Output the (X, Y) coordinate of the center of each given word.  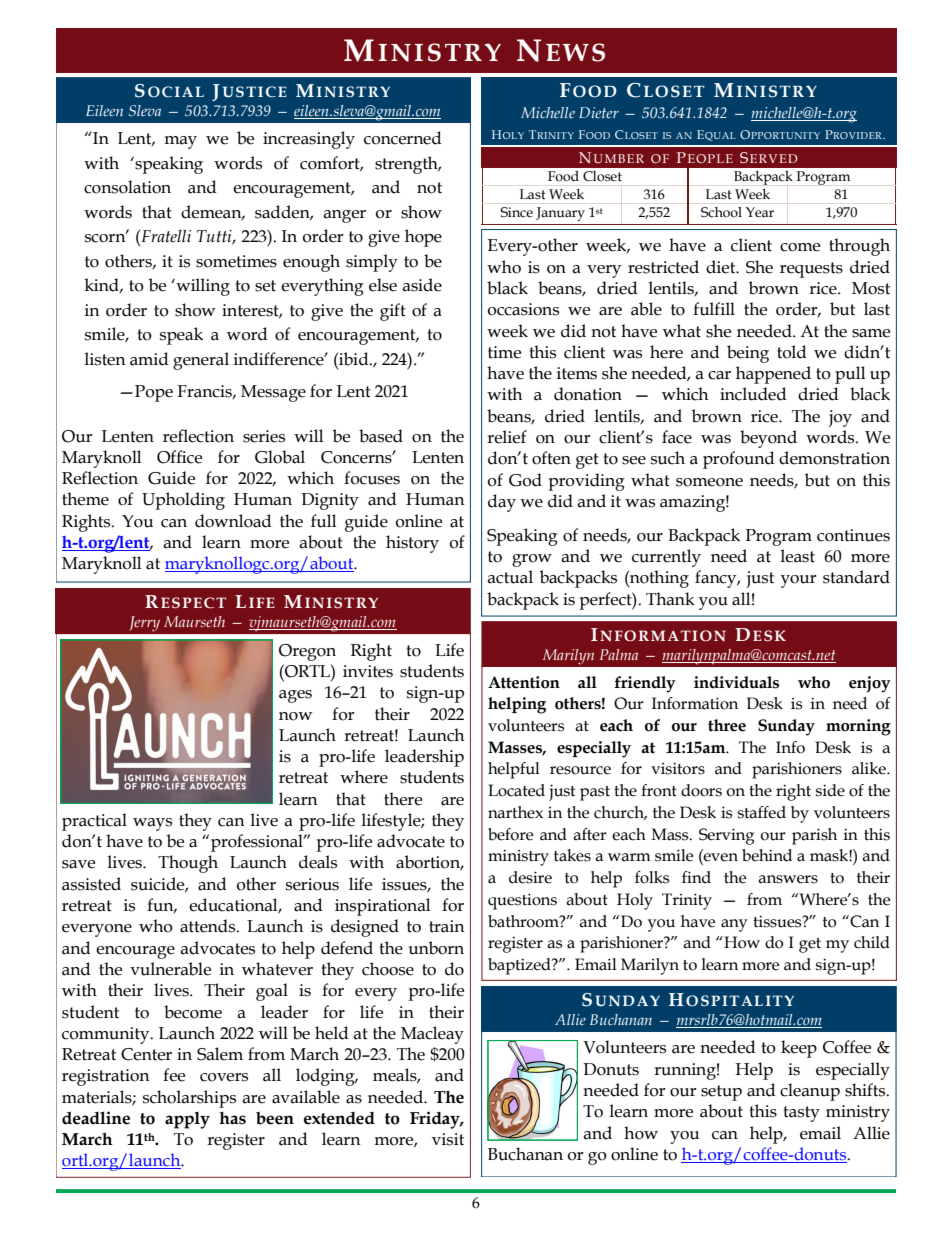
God (525, 480)
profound (739, 460)
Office (179, 457)
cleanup (810, 1092)
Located (516, 790)
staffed (762, 812)
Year (760, 212)
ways (152, 824)
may (180, 142)
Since (516, 212)
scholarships (189, 1099)
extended (339, 1118)
